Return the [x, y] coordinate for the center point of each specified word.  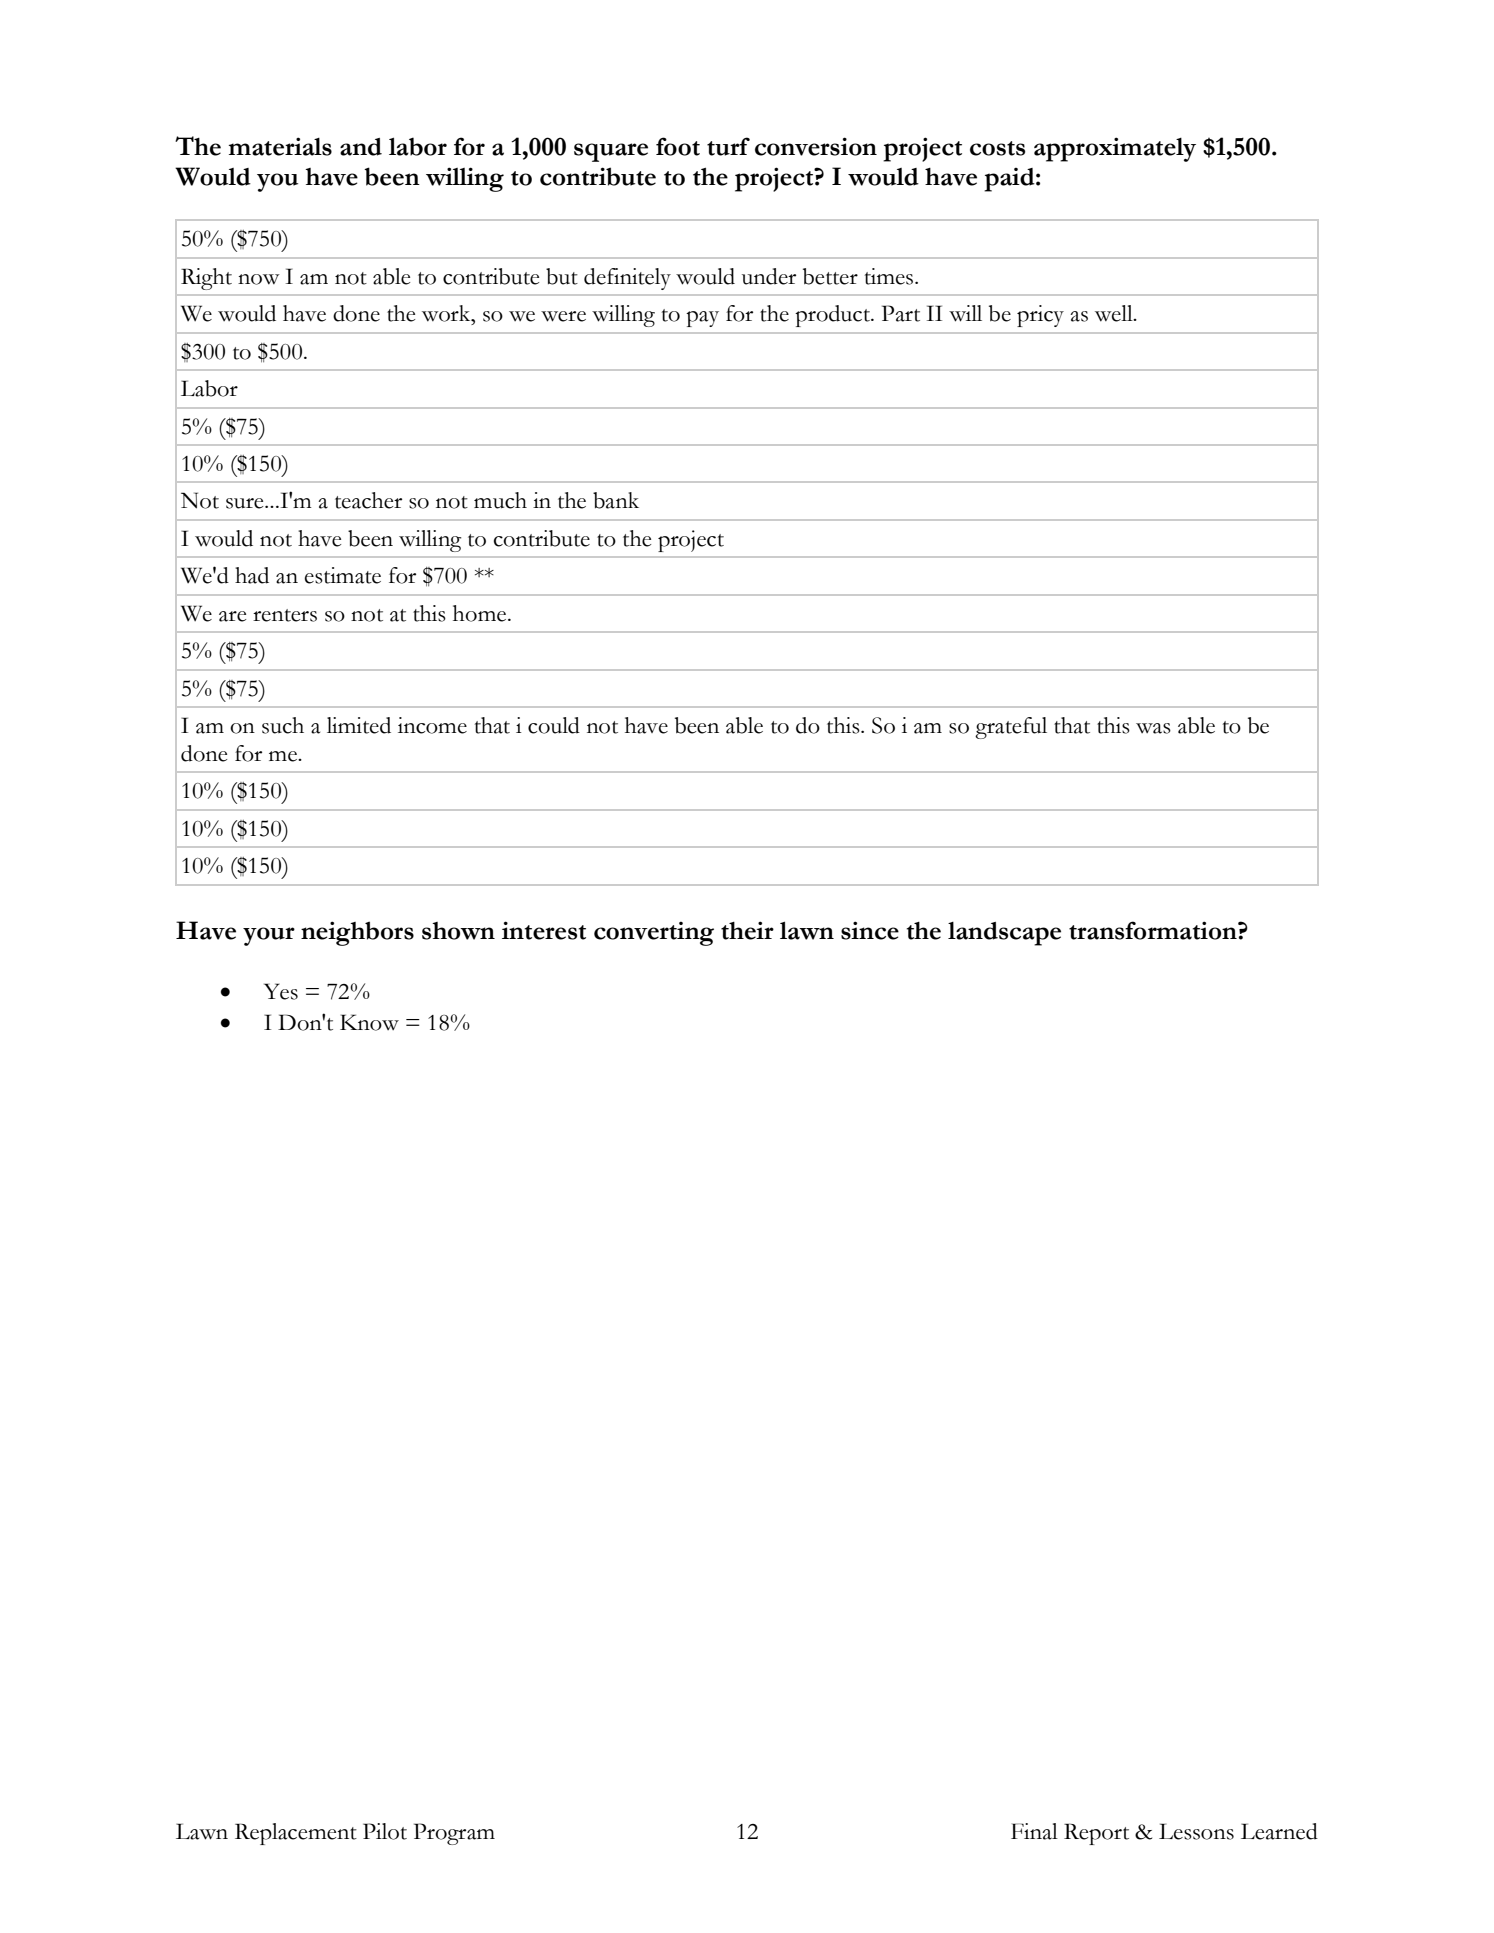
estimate [343, 575]
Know [369, 1022]
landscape [1004, 934]
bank [616, 500]
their [747, 930]
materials [280, 146]
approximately [1115, 149]
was [1153, 728]
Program [454, 1834]
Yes [281, 991]
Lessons [1196, 1831]
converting [654, 934]
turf [728, 146]
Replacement [296, 1834]
